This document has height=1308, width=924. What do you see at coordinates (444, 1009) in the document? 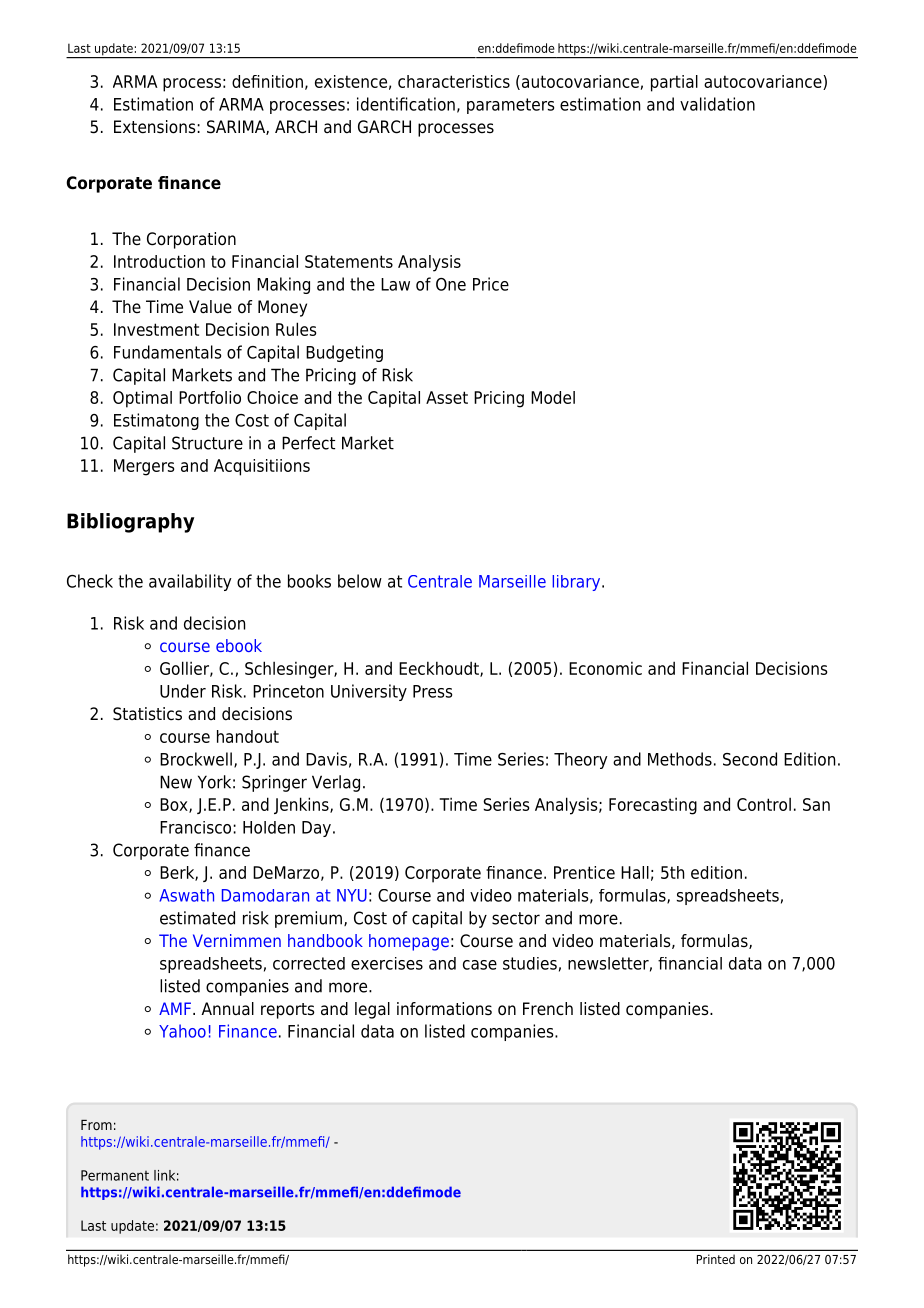
I see `informations` at bounding box center [444, 1009].
